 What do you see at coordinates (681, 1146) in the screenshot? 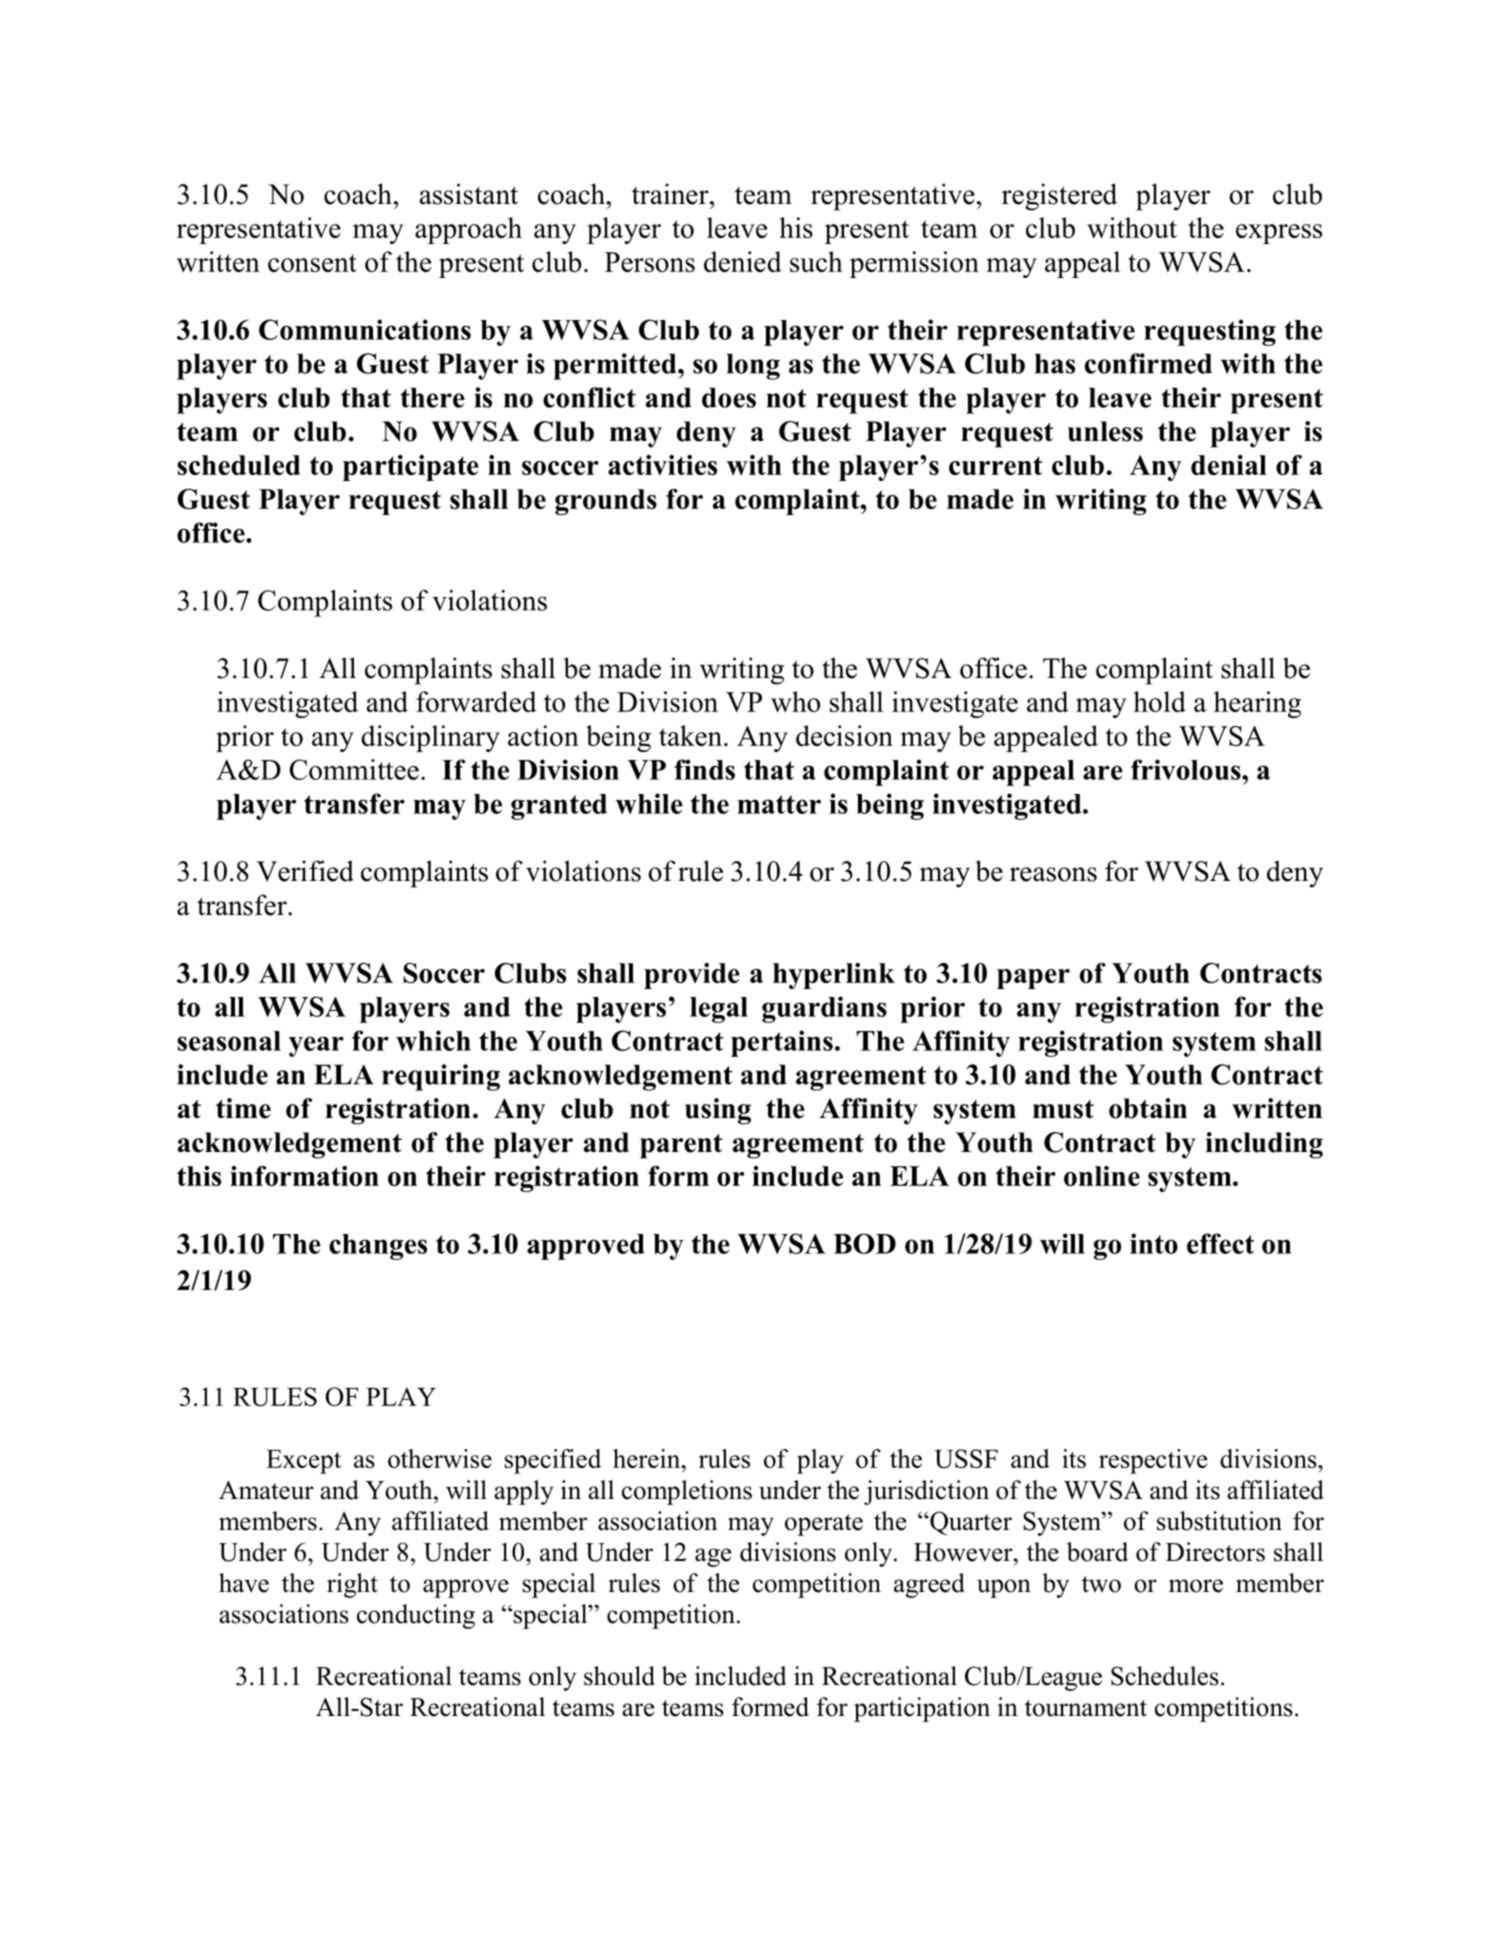
I see `parent` at bounding box center [681, 1146].
